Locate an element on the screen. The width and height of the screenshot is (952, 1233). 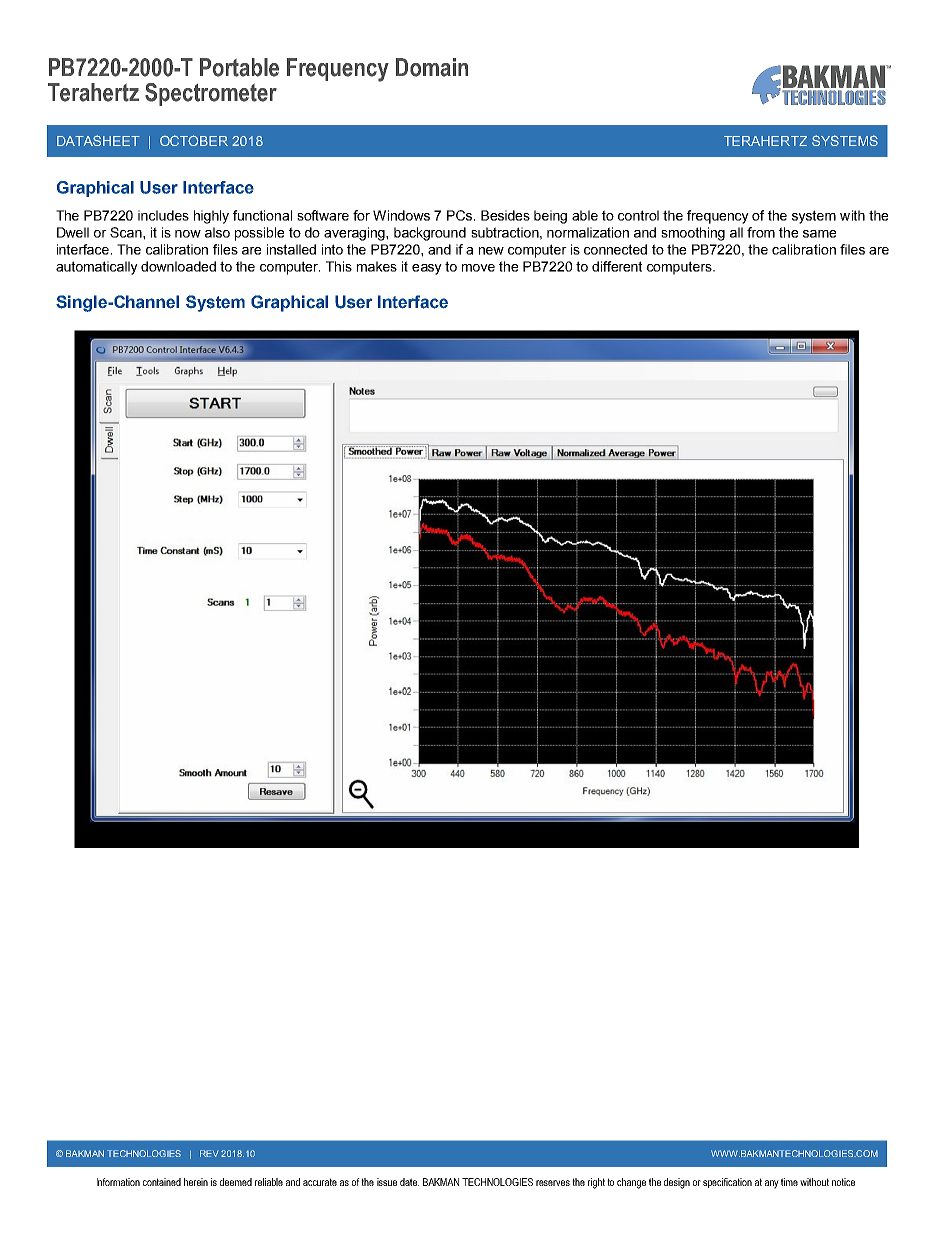
specification is located at coordinates (727, 1183).
